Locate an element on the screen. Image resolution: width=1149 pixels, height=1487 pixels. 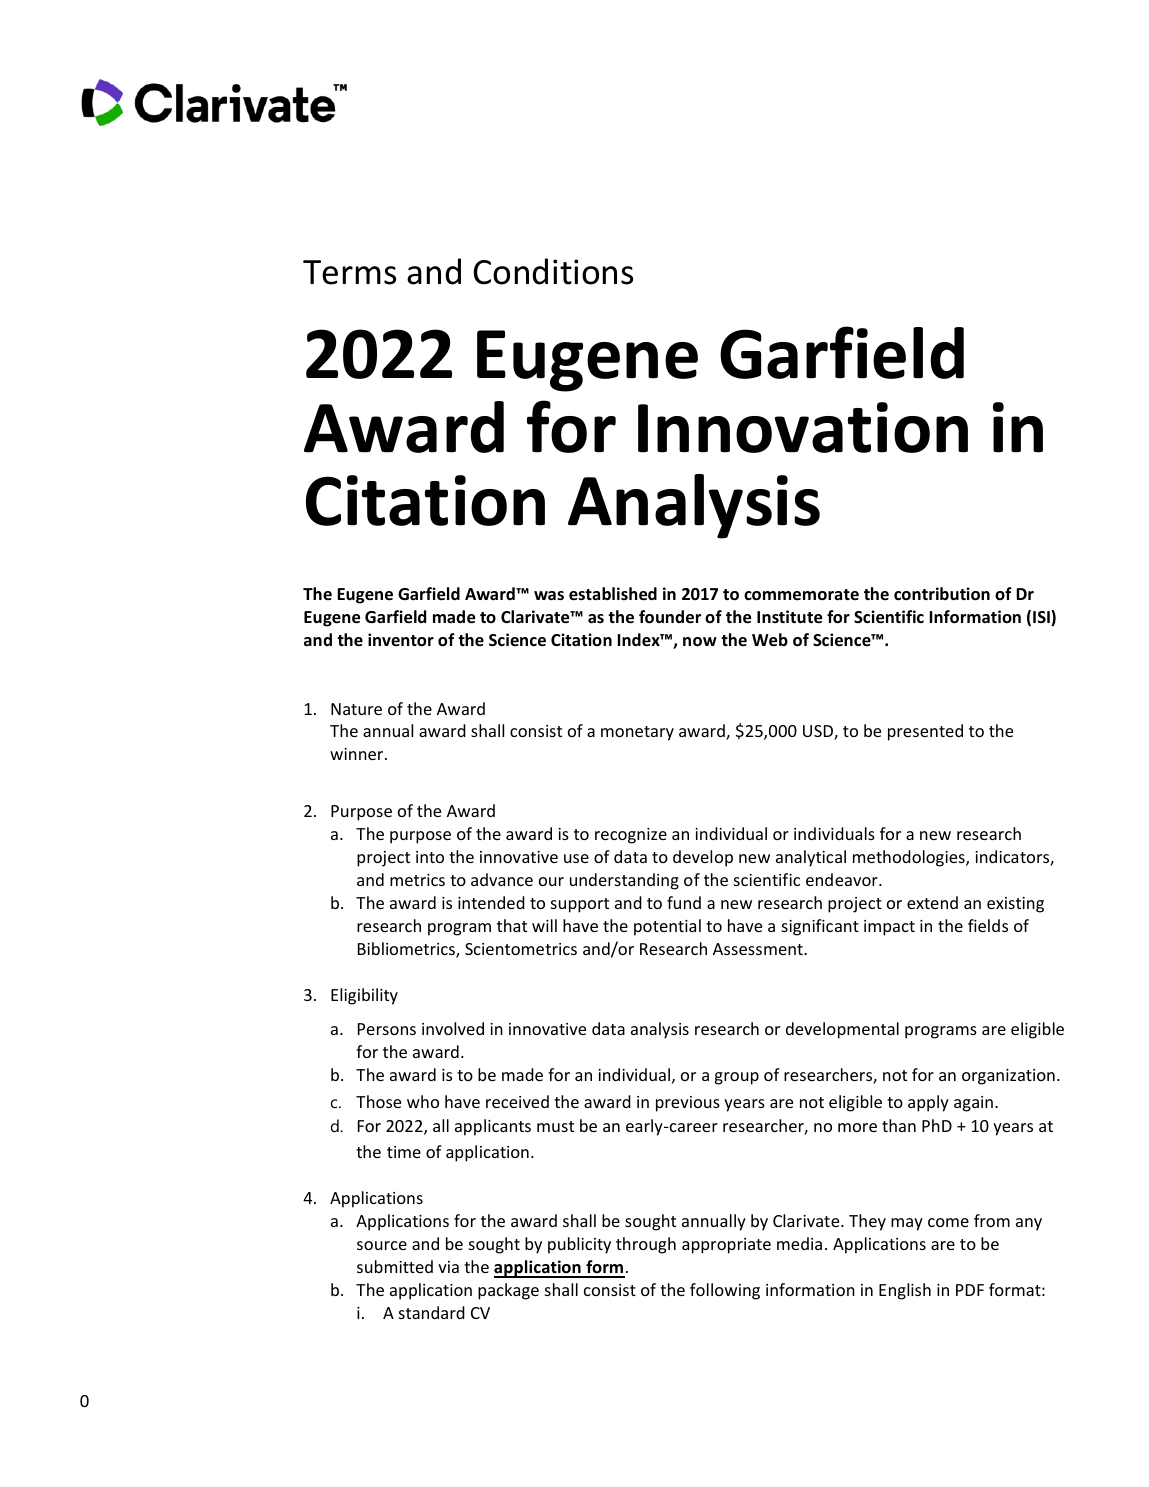
contribution is located at coordinates (942, 594).
